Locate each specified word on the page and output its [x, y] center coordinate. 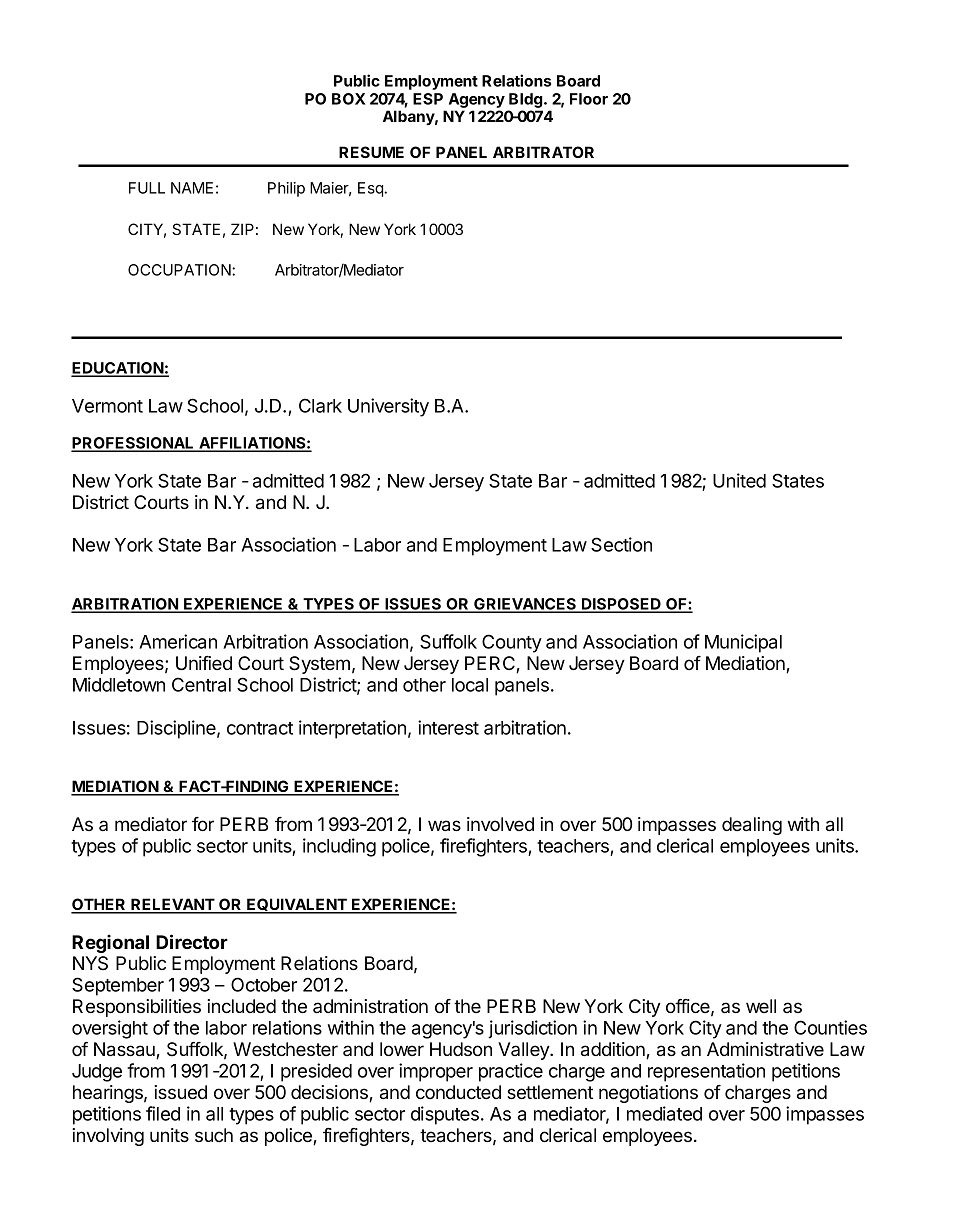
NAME [192, 188]
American [178, 641]
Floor [589, 99]
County [512, 643]
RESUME [371, 152]
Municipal [743, 643]
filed [163, 1113]
